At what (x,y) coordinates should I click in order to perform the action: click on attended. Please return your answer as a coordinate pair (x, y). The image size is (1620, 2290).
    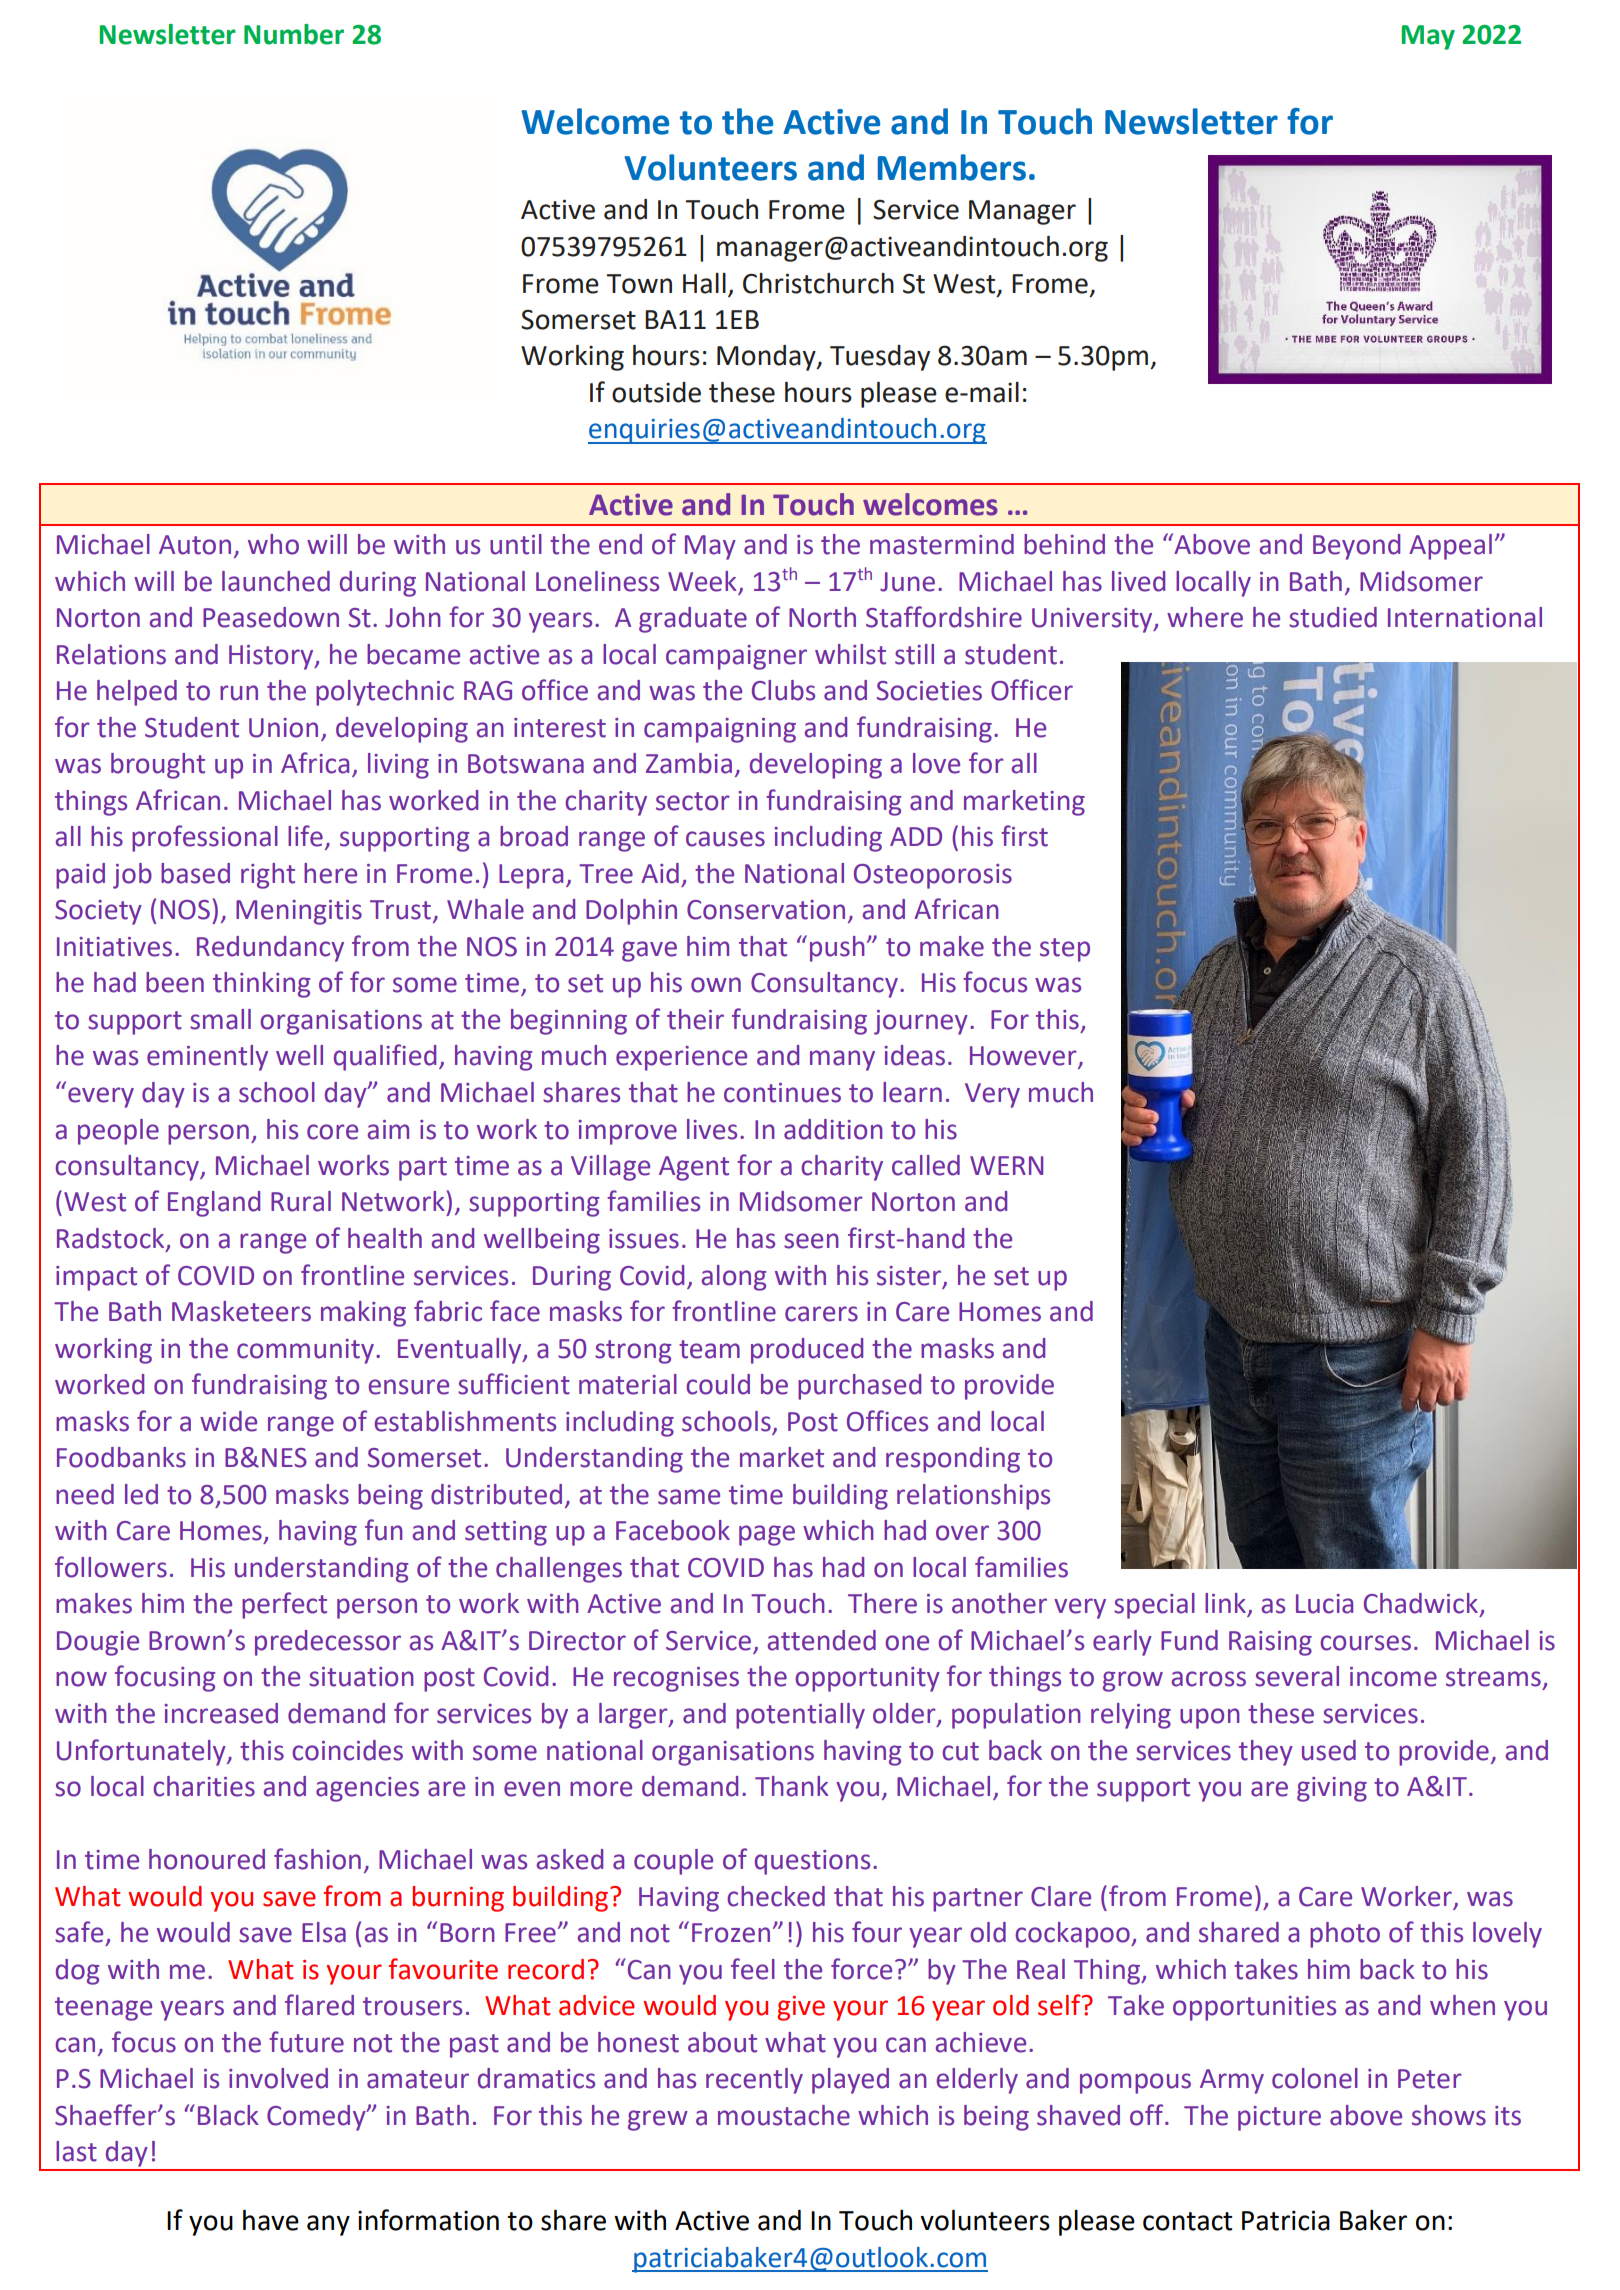
    Looking at the image, I should click on (822, 1640).
